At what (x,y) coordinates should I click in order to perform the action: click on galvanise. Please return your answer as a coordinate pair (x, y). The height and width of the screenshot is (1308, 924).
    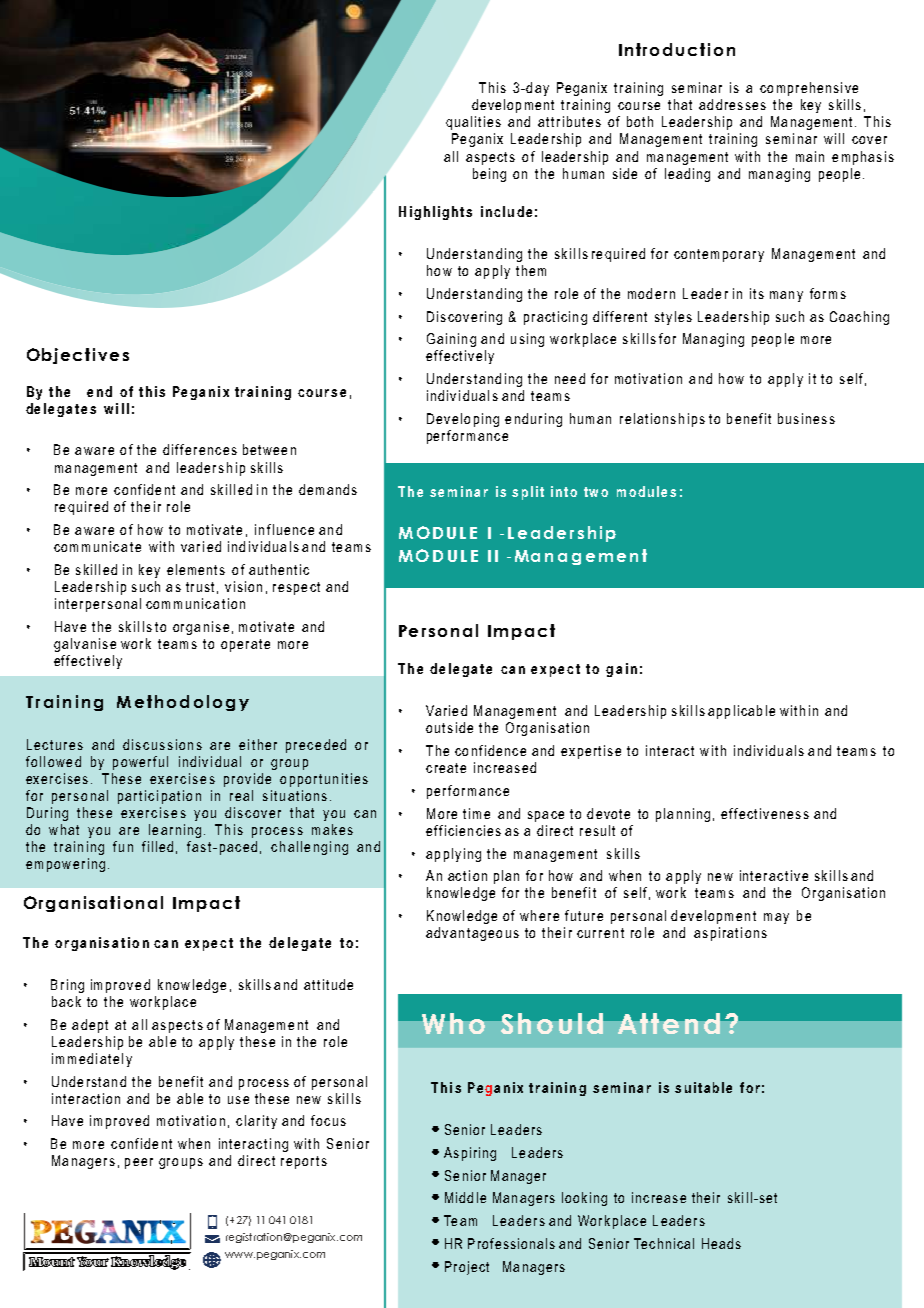
    Looking at the image, I should click on (85, 645).
